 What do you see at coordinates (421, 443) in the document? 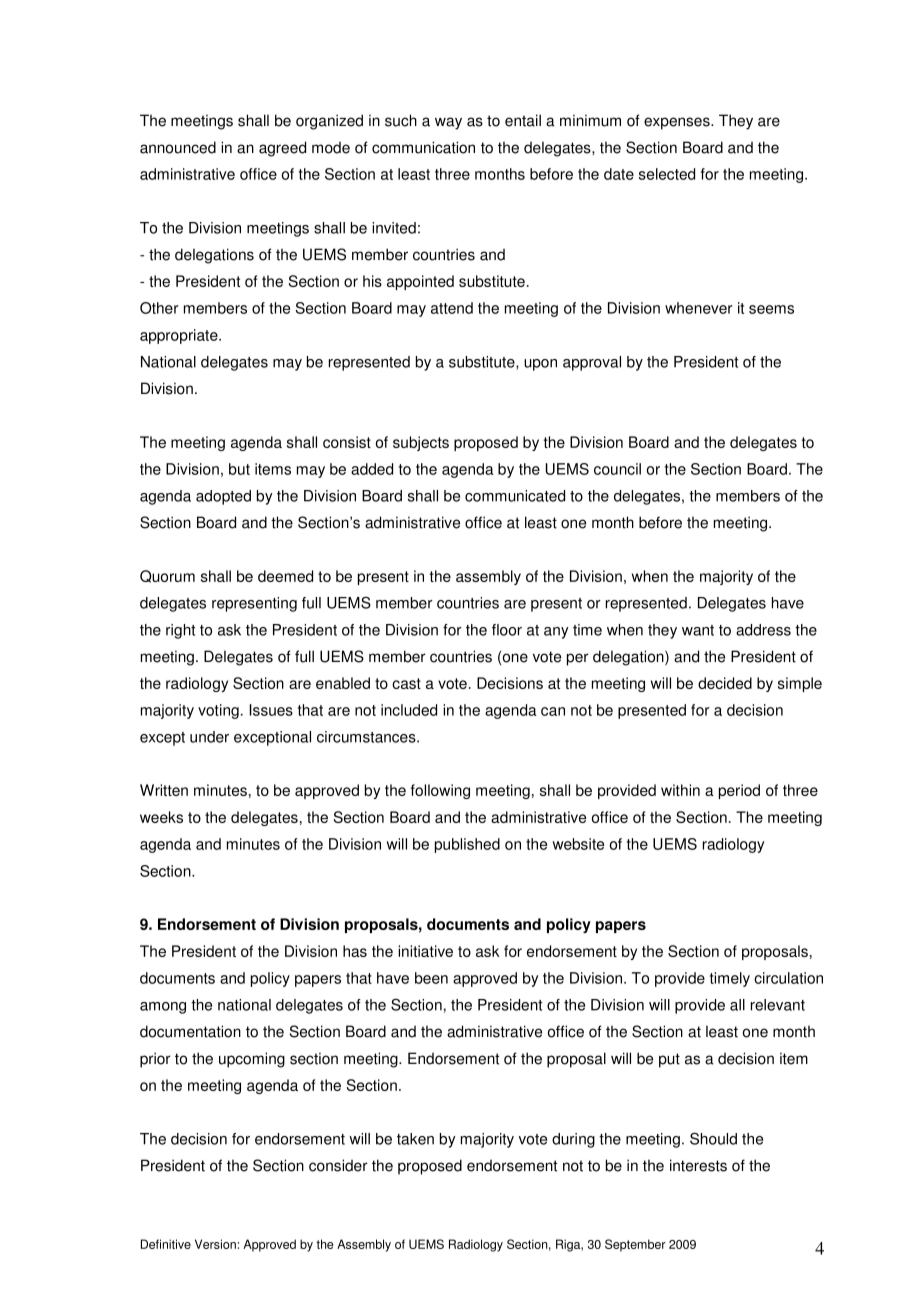
I see `subjects` at bounding box center [421, 443].
